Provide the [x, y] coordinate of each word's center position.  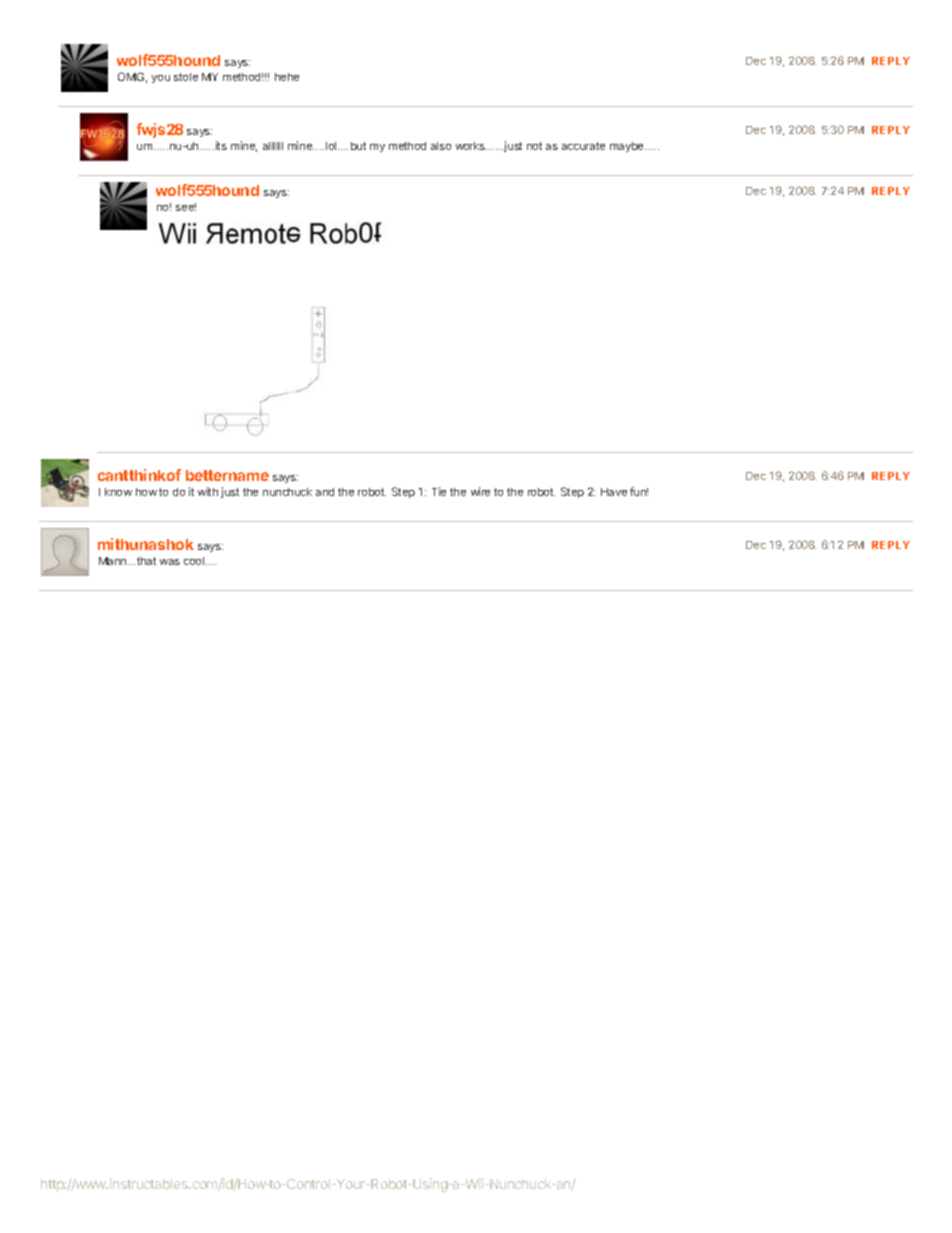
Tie [439, 491]
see [186, 207]
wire [480, 491]
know [118, 492]
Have [614, 492]
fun [639, 491]
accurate [583, 146]
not [534, 146]
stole [186, 77]
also [441, 146]
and [325, 492]
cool [195, 561]
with [208, 491]
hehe [287, 77]
